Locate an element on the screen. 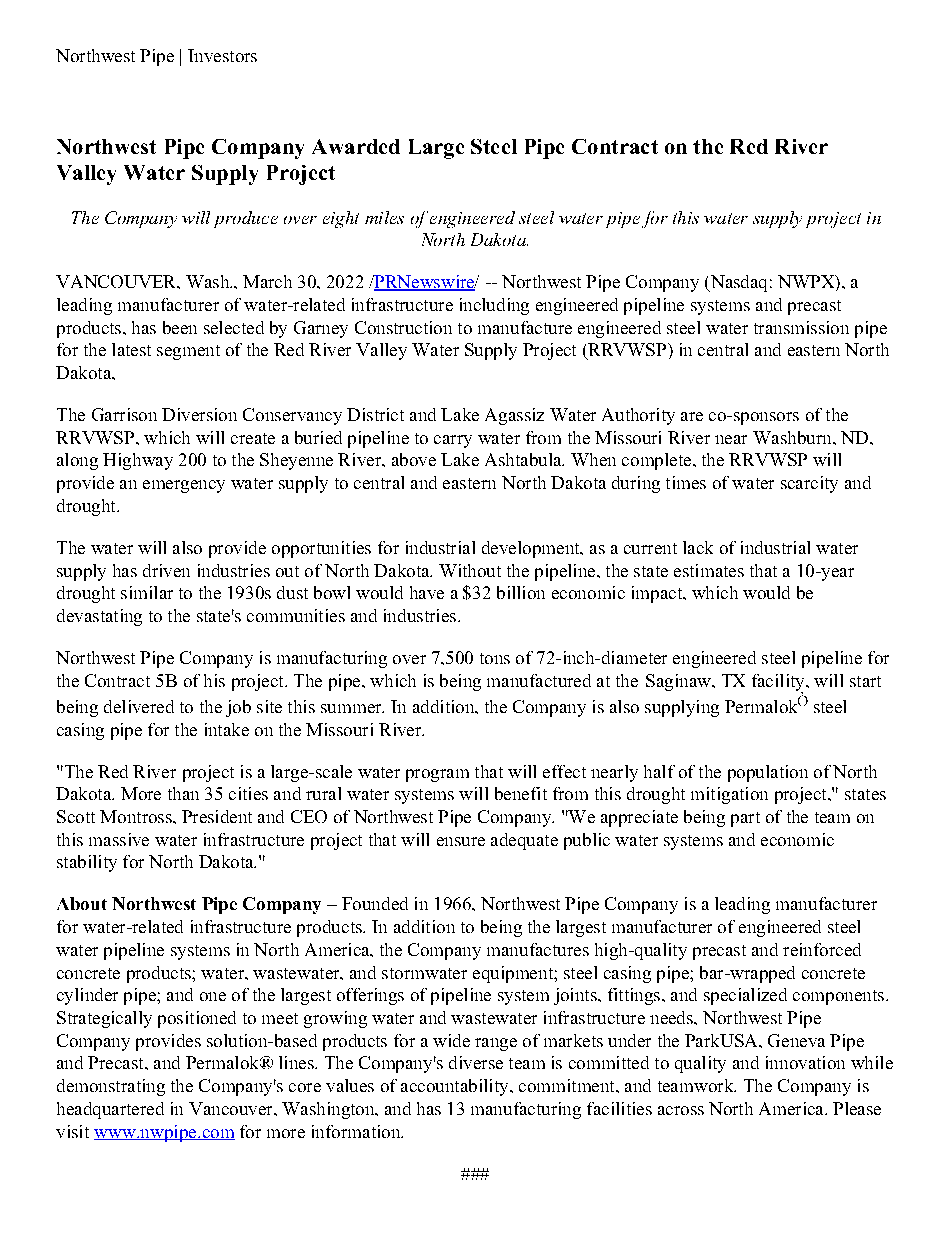  Diversion is located at coordinates (199, 414).
